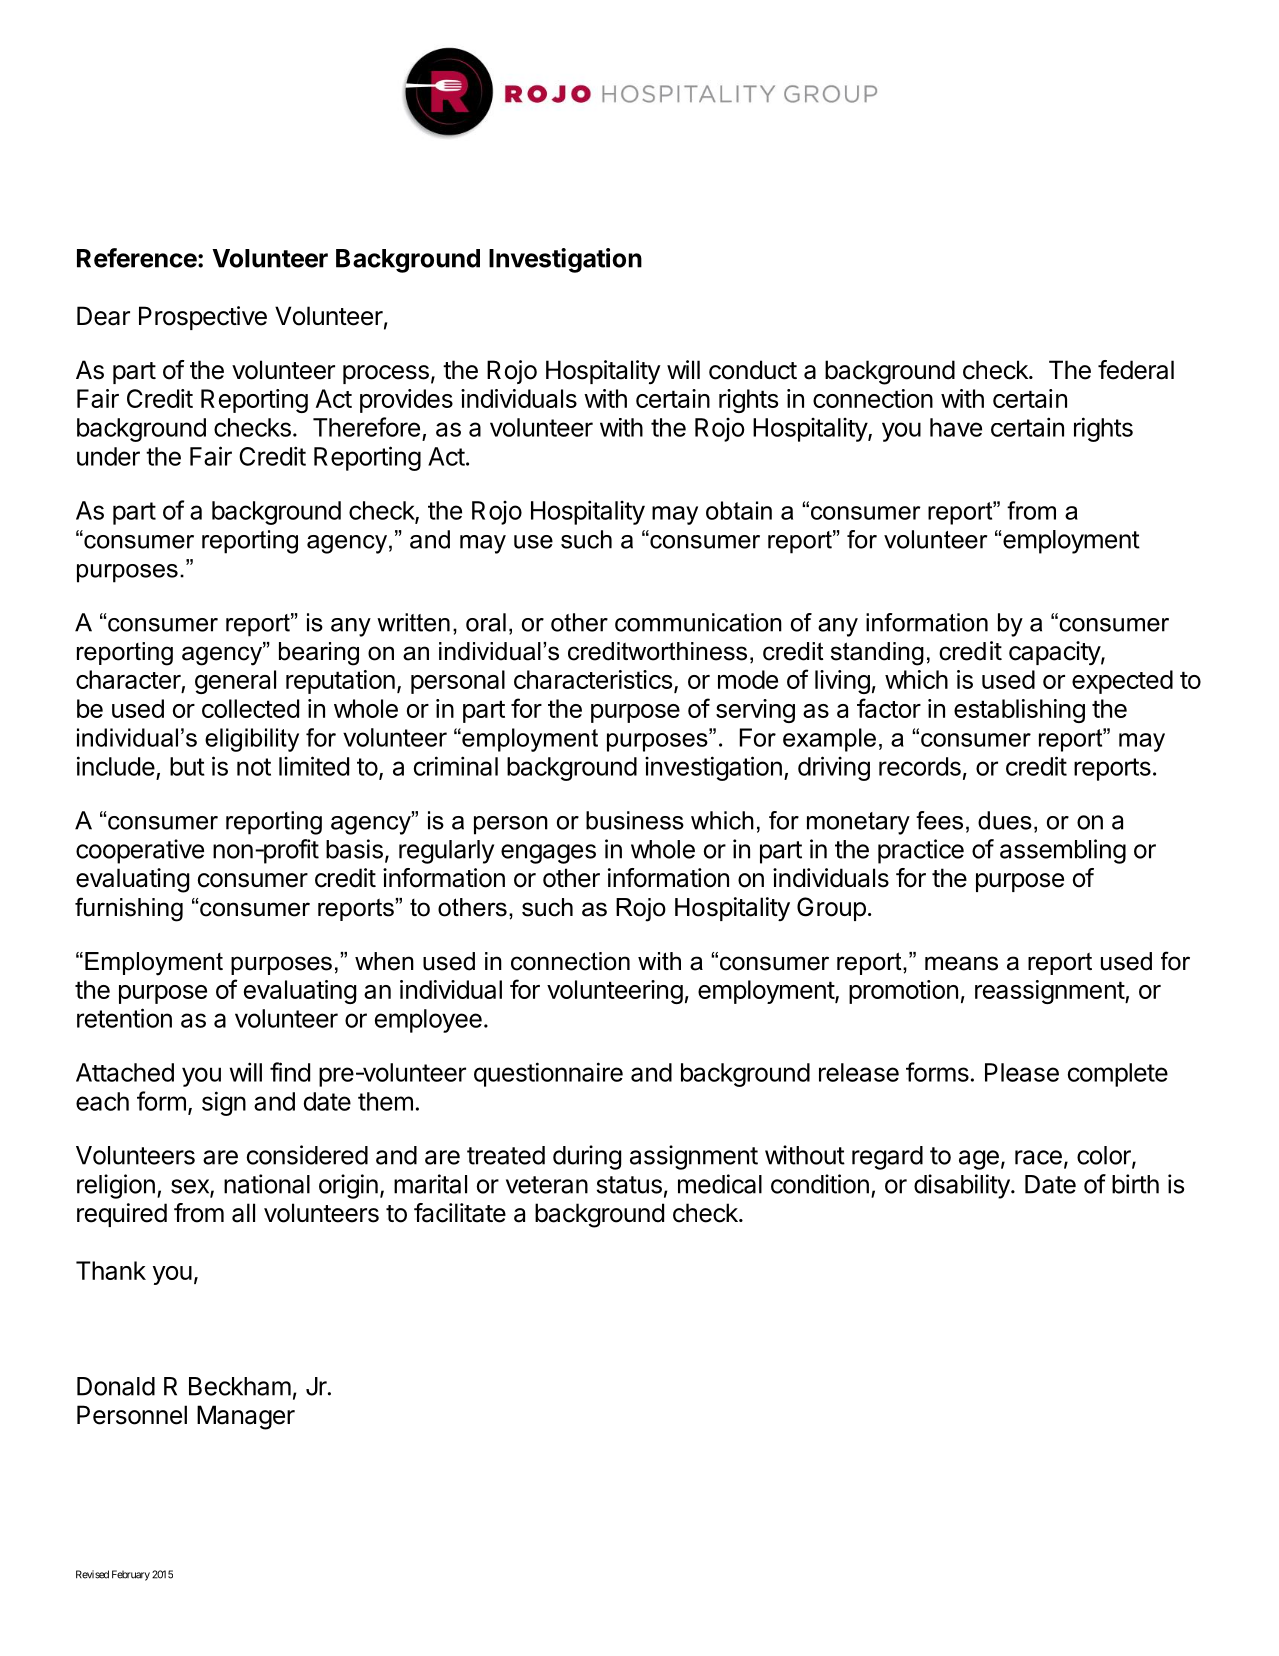 The width and height of the screenshot is (1279, 1656). Describe the element at coordinates (753, 370) in the screenshot. I see `conduct` at that location.
